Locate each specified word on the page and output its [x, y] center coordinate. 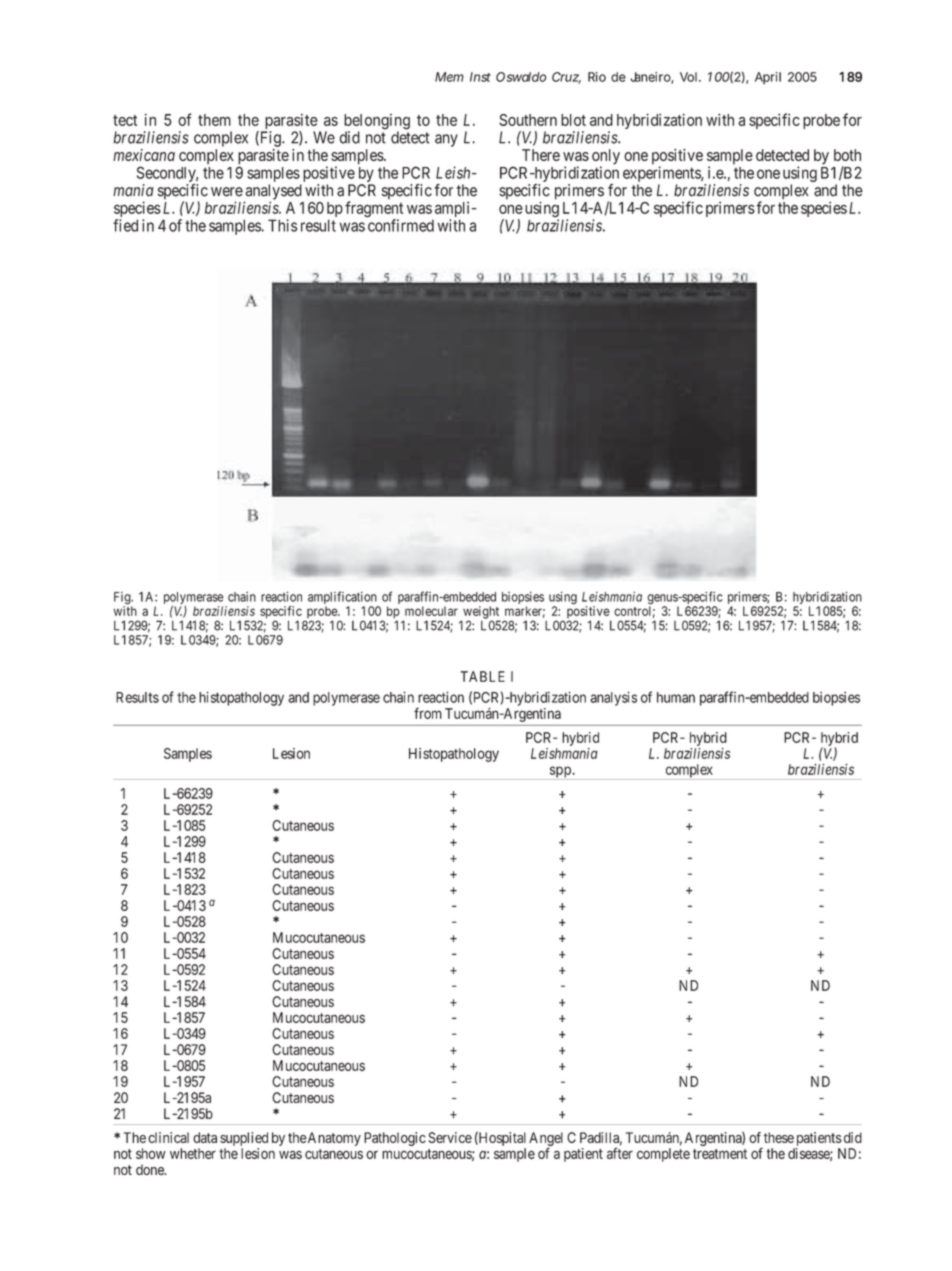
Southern [528, 120]
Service [450, 1137]
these [778, 1137]
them [214, 120]
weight [480, 613]
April [768, 78]
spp [560, 773]
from [428, 713]
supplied [244, 1139]
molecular [431, 611]
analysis [613, 699]
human [676, 697]
